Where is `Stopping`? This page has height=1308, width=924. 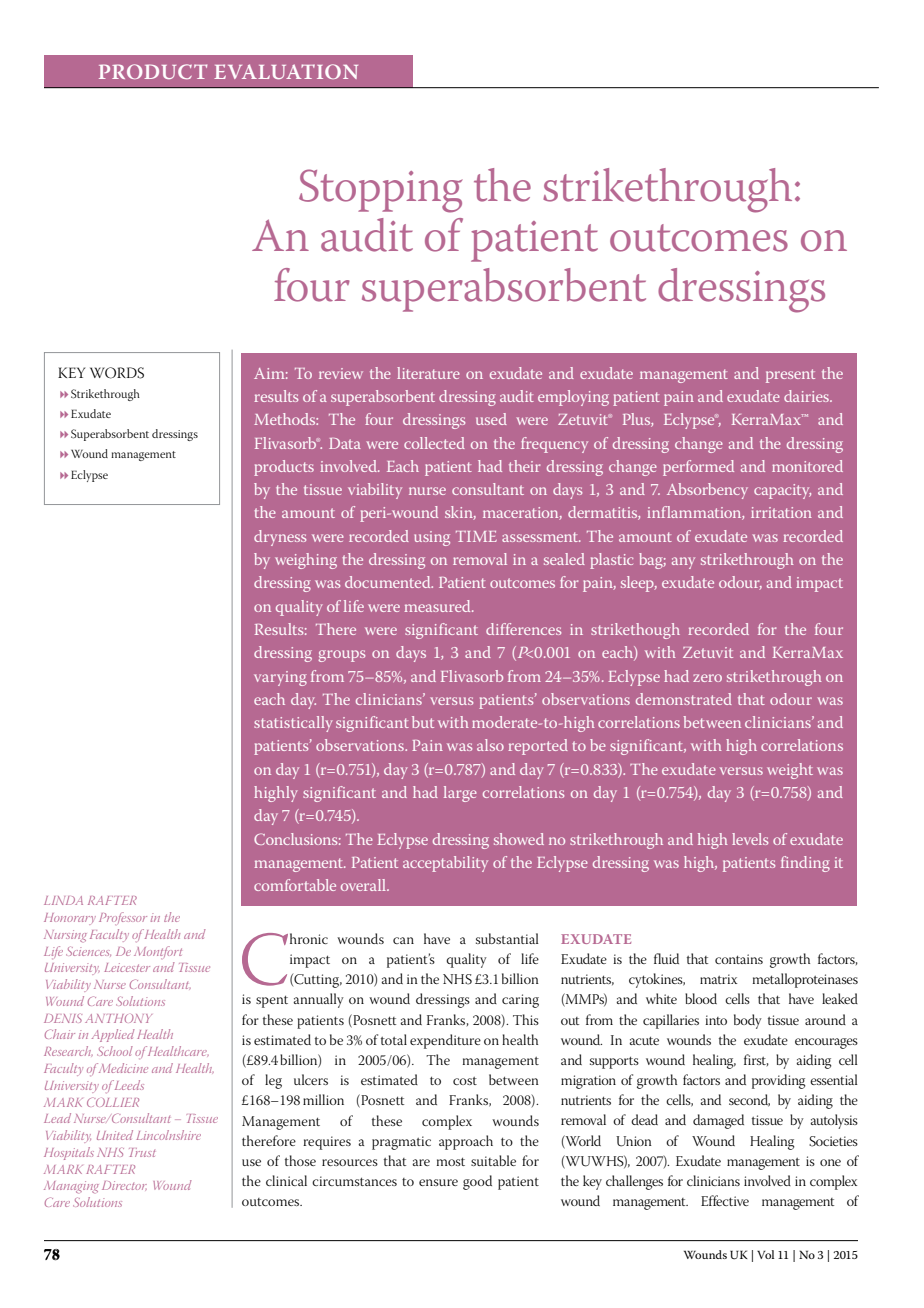
Stopping is located at coordinates (381, 191).
